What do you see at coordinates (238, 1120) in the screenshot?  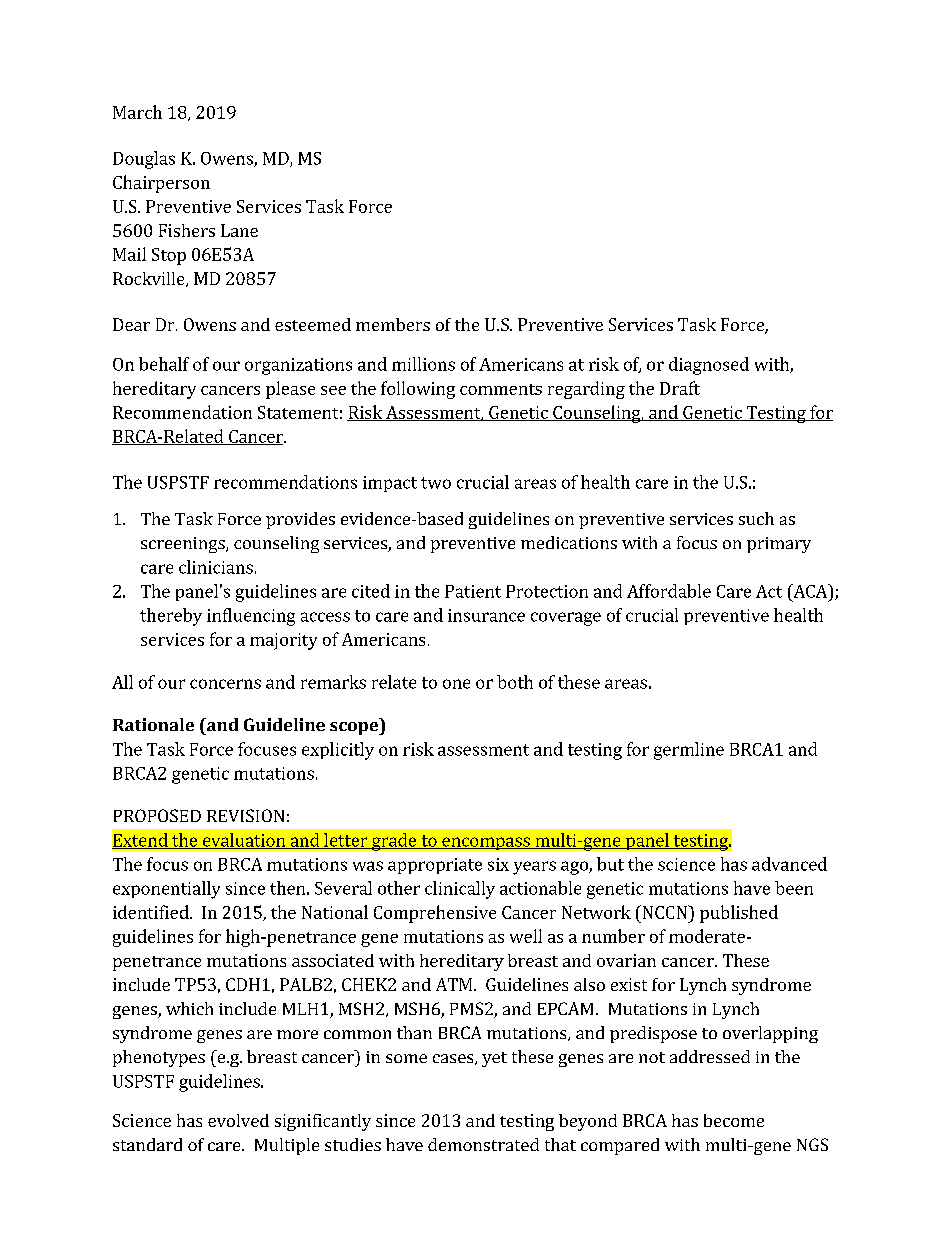 I see `evolved` at bounding box center [238, 1120].
